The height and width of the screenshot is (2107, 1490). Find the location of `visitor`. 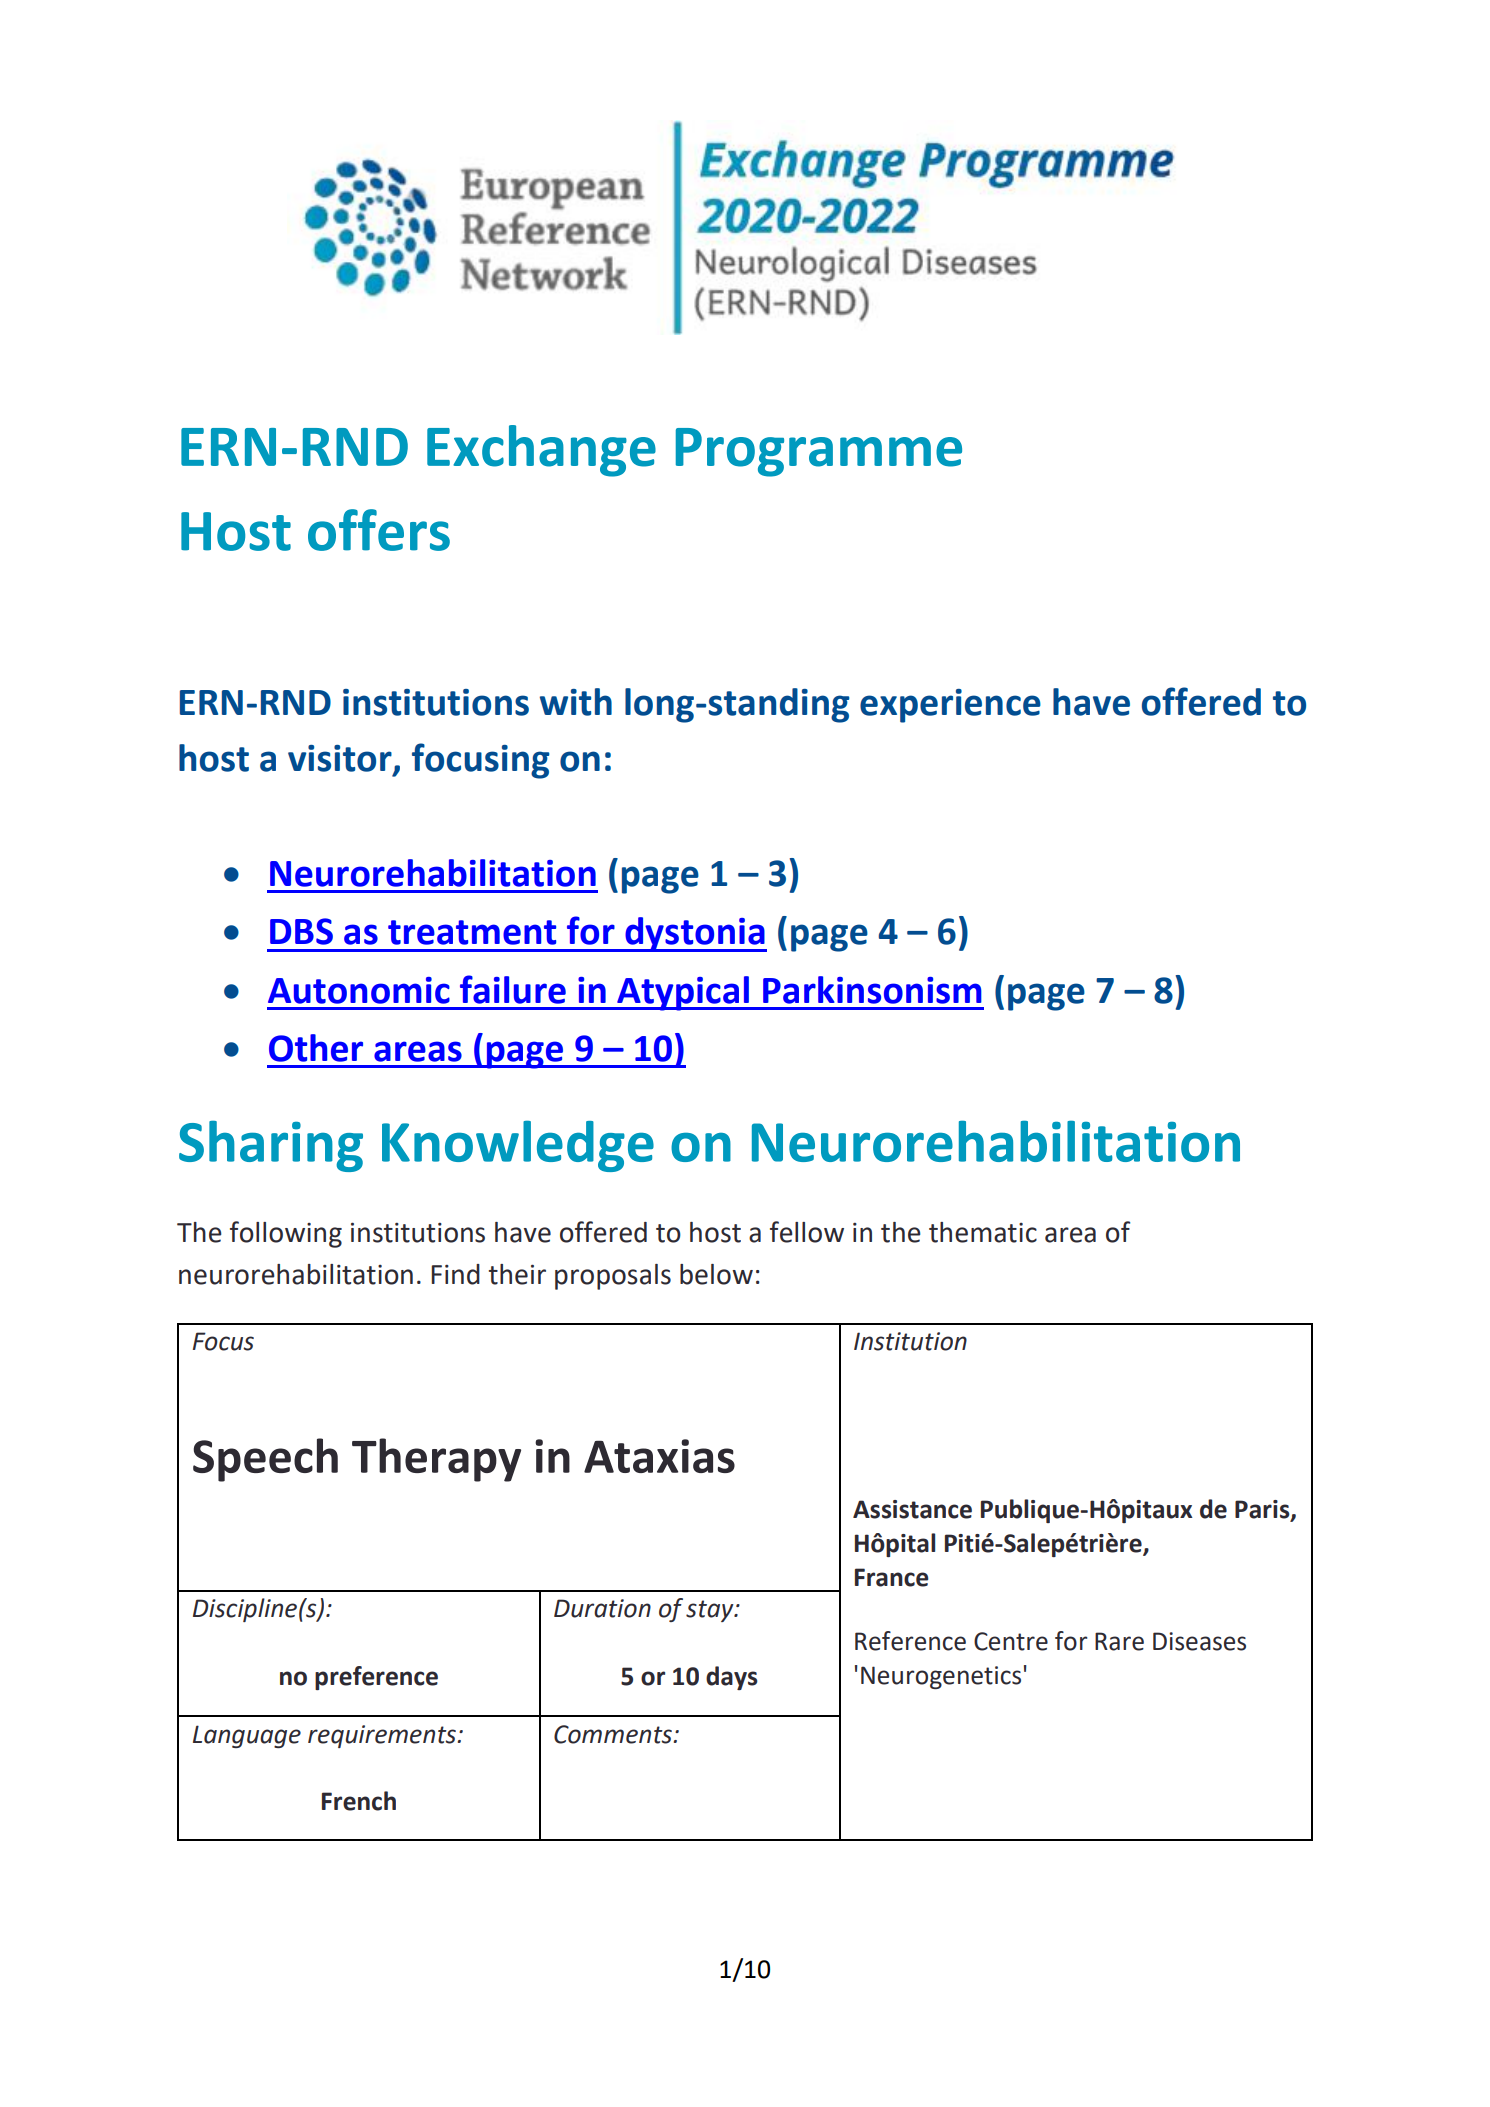

visitor is located at coordinates (341, 759).
